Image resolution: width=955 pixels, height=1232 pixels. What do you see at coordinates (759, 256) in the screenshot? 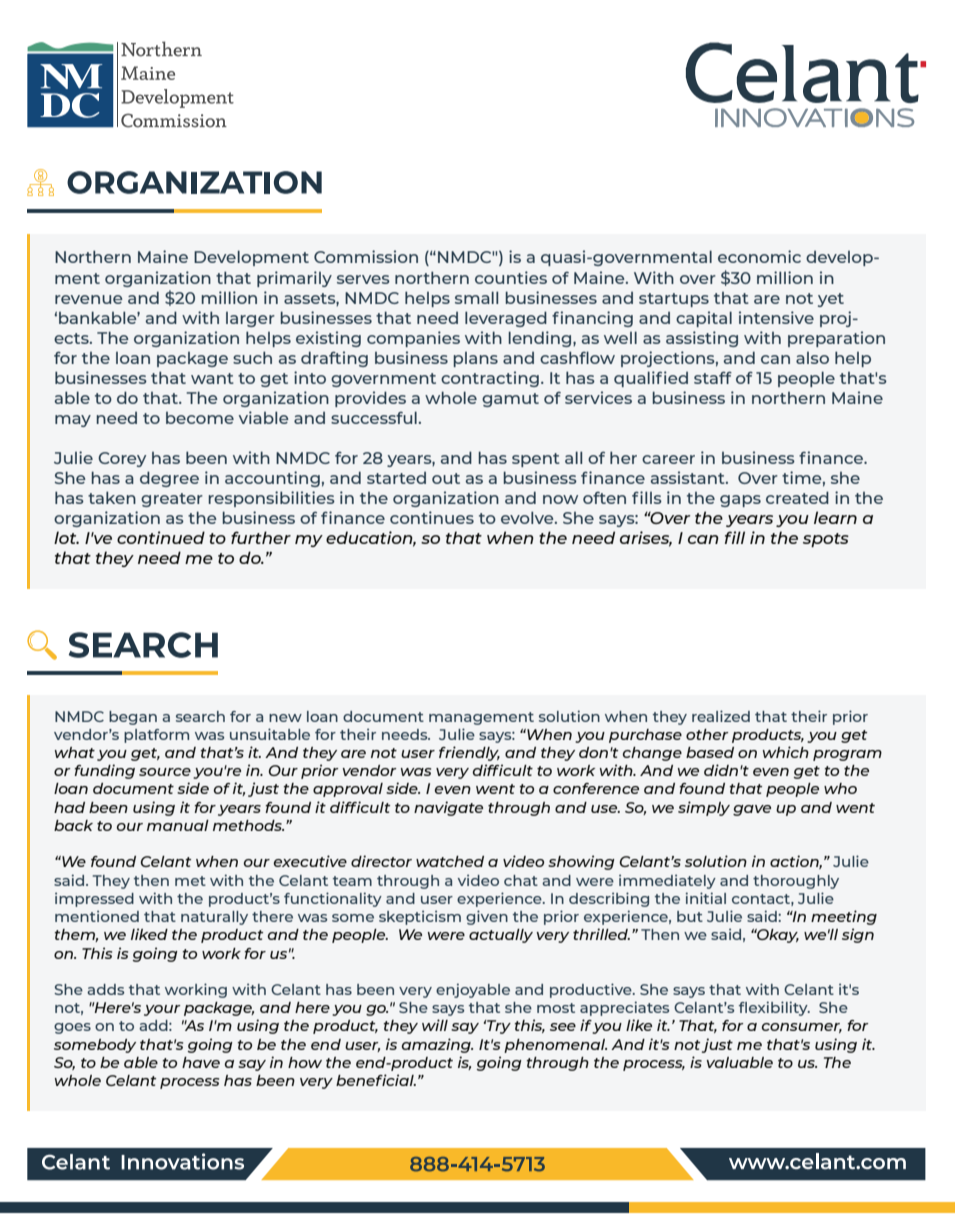
I see `economic` at bounding box center [759, 256].
